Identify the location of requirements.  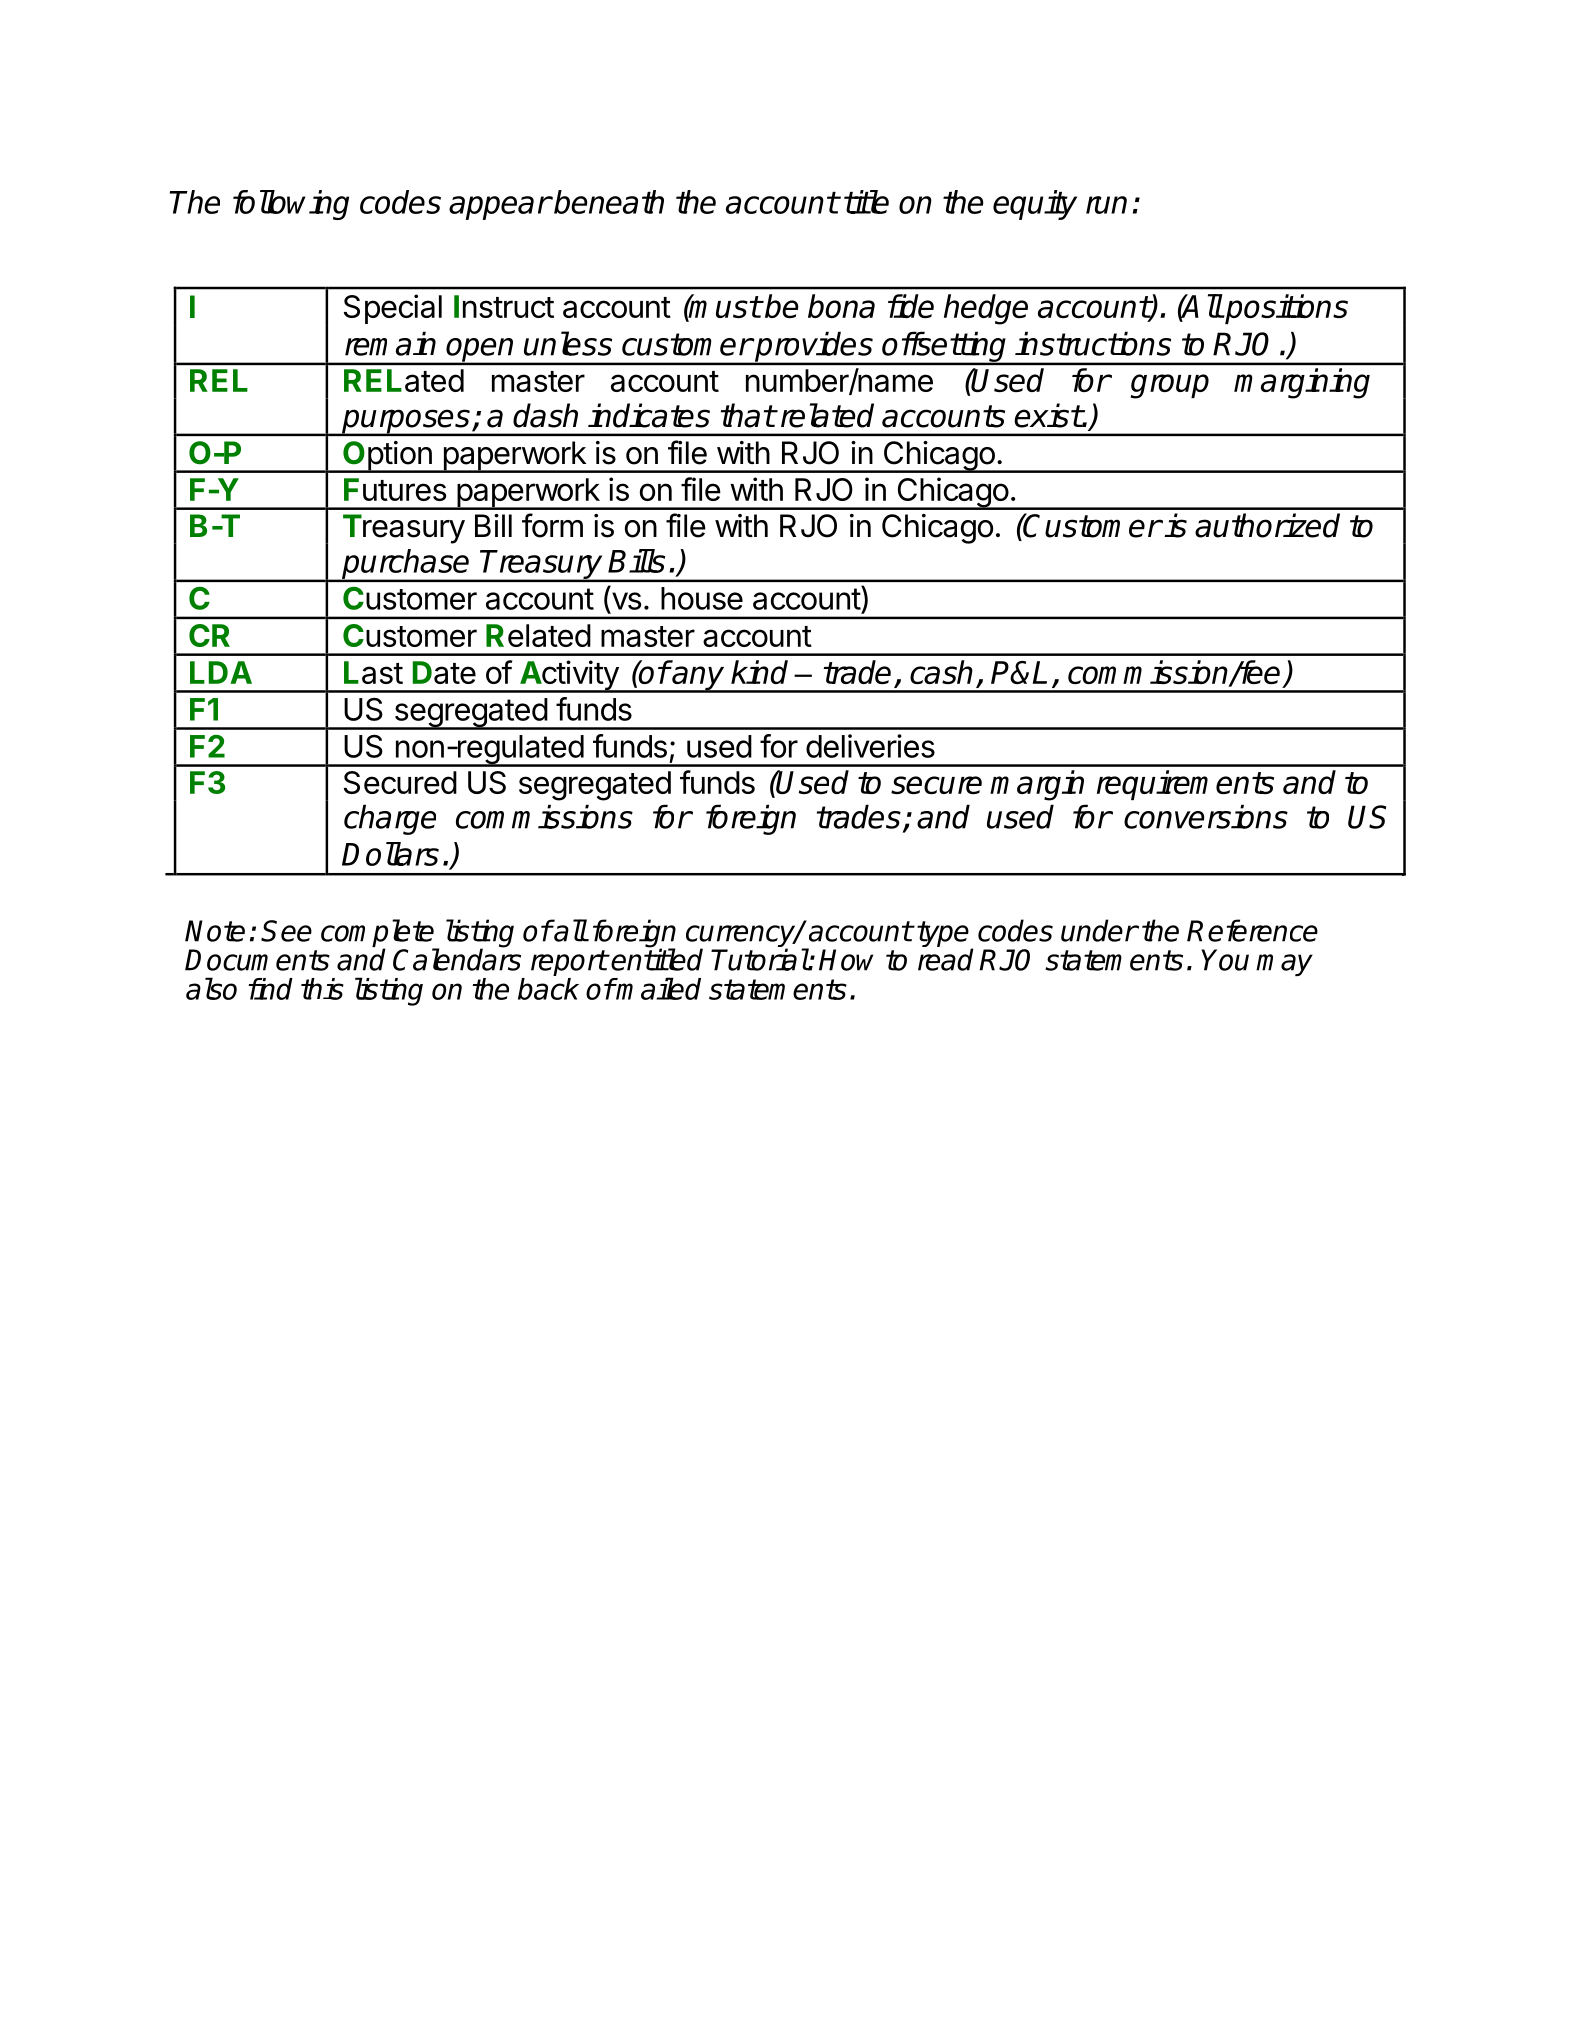
(1185, 785).
